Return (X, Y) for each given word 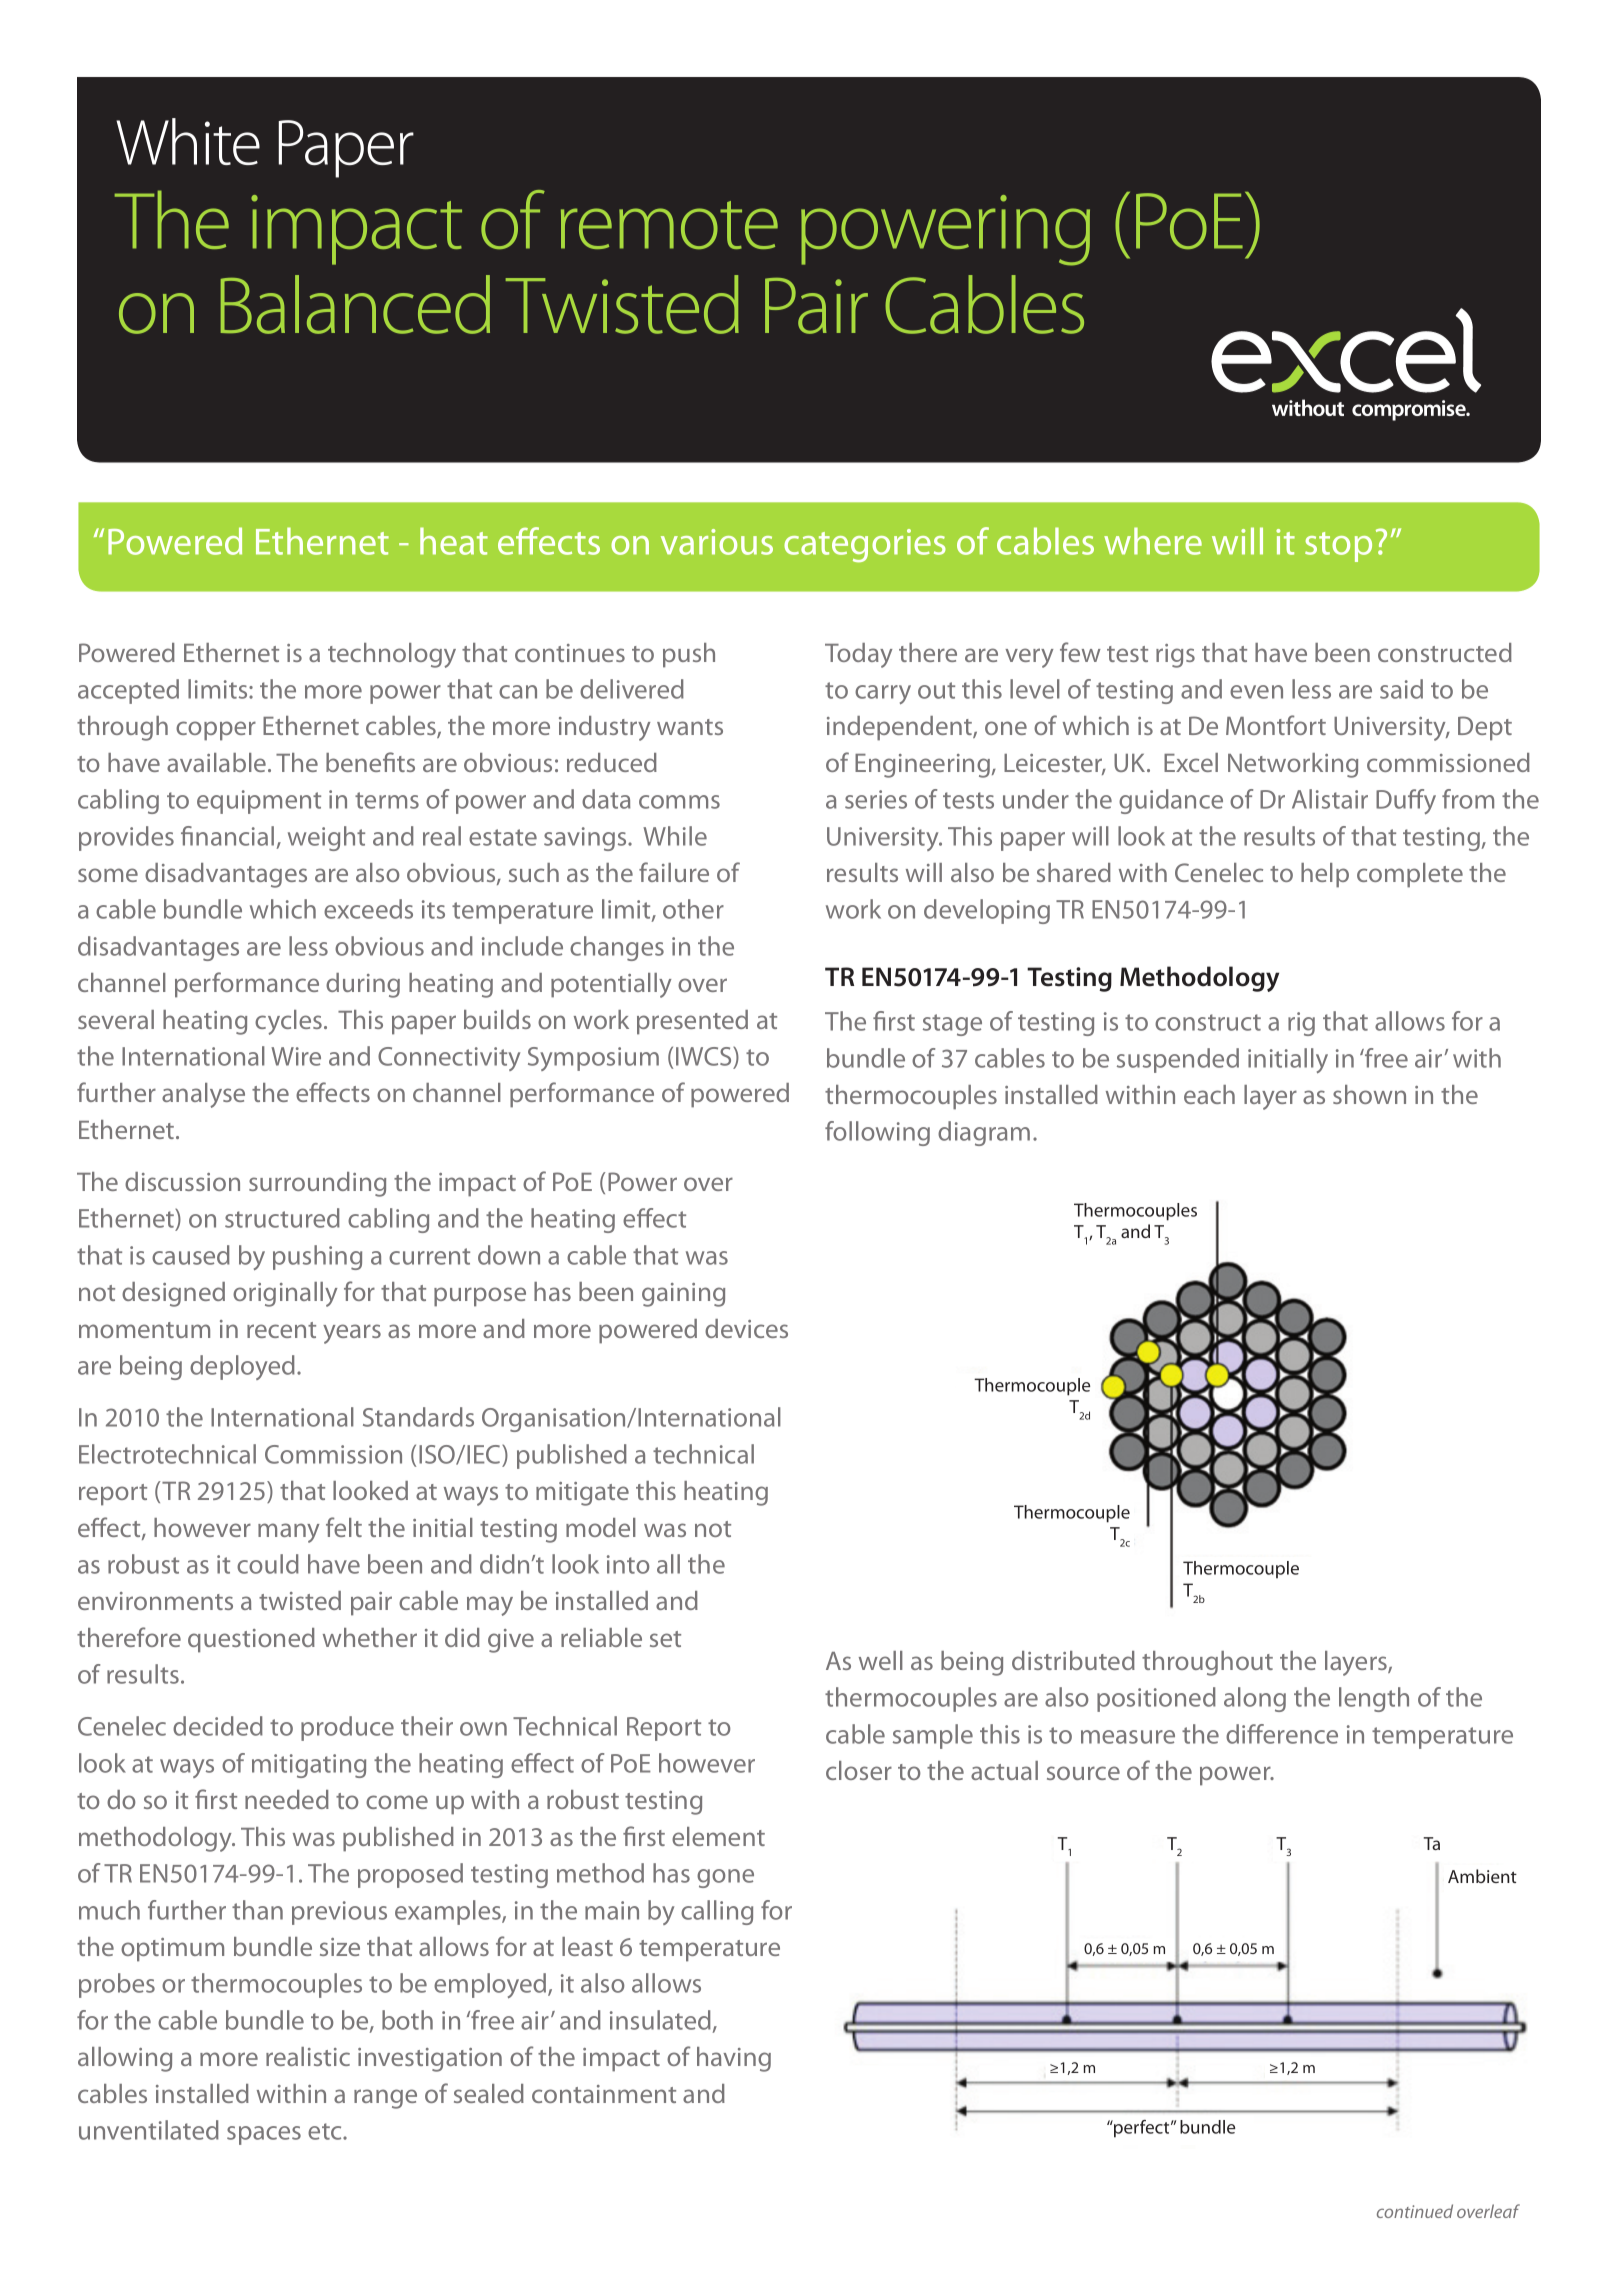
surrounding (317, 1184)
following (877, 1133)
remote (669, 225)
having (734, 2059)
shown (1369, 1094)
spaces (264, 2135)
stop (1338, 547)
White (188, 141)
